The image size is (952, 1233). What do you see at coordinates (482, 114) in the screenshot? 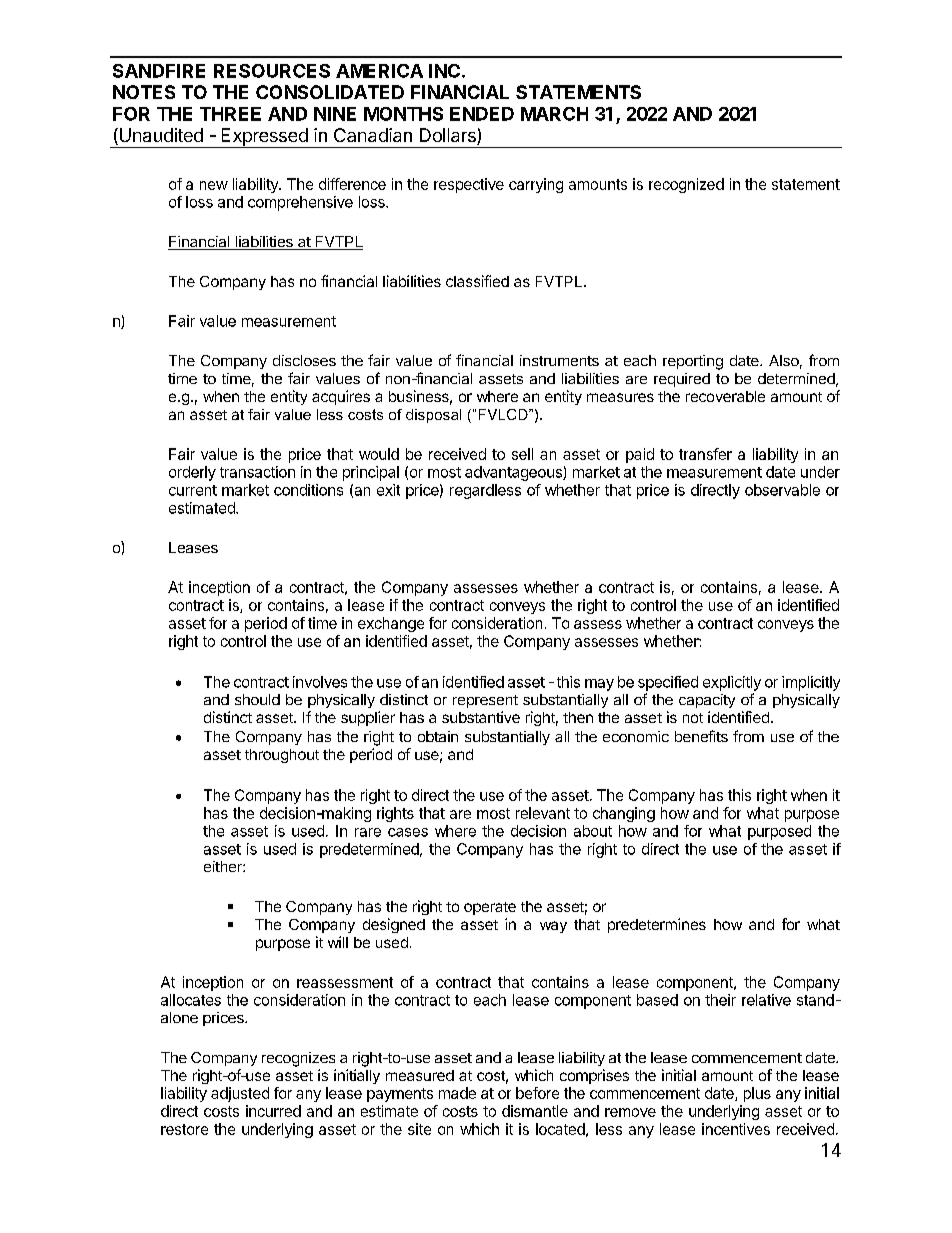
I see `ENDED` at bounding box center [482, 114].
